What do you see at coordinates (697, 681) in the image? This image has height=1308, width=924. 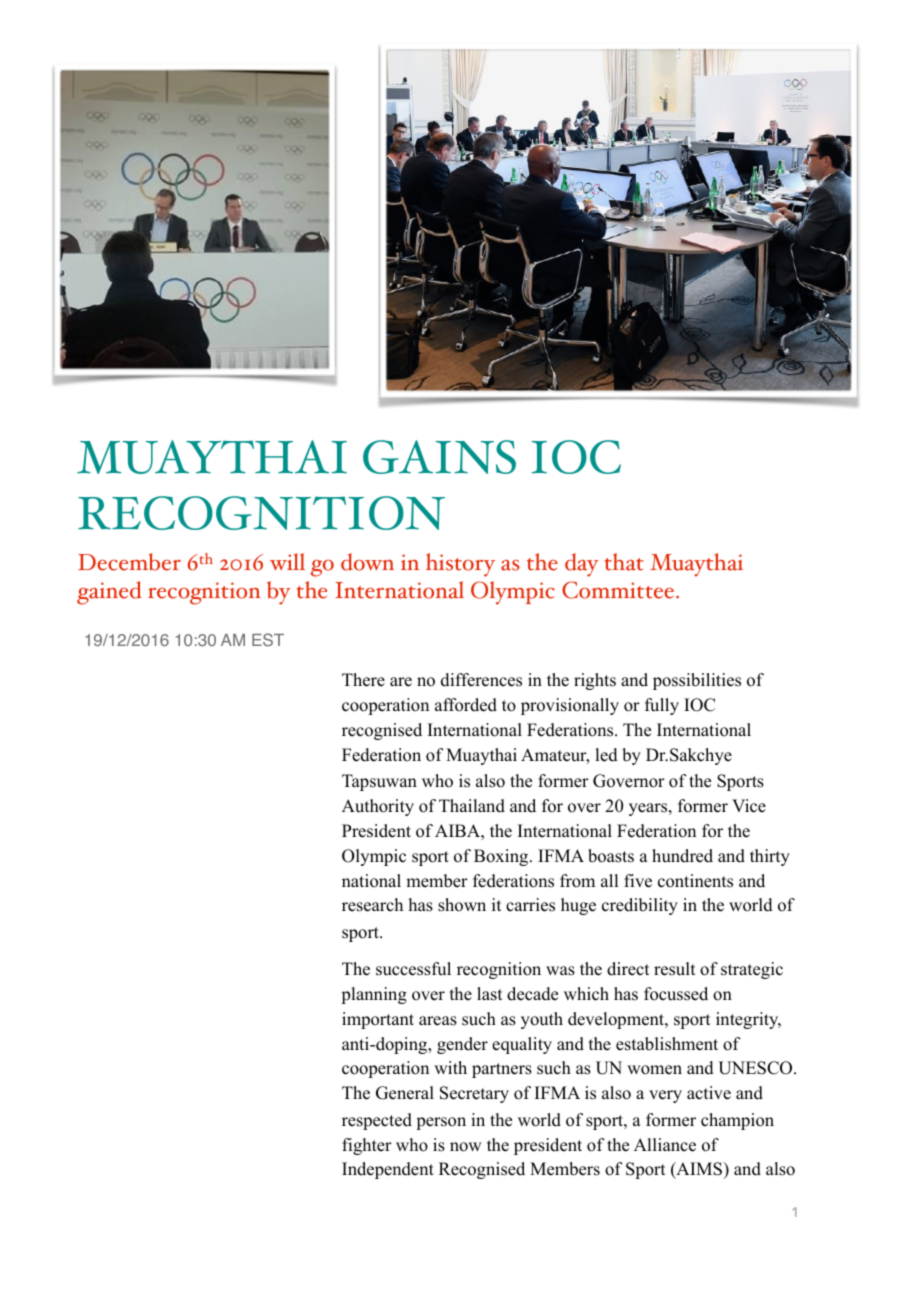 I see `possibilities` at bounding box center [697, 681].
